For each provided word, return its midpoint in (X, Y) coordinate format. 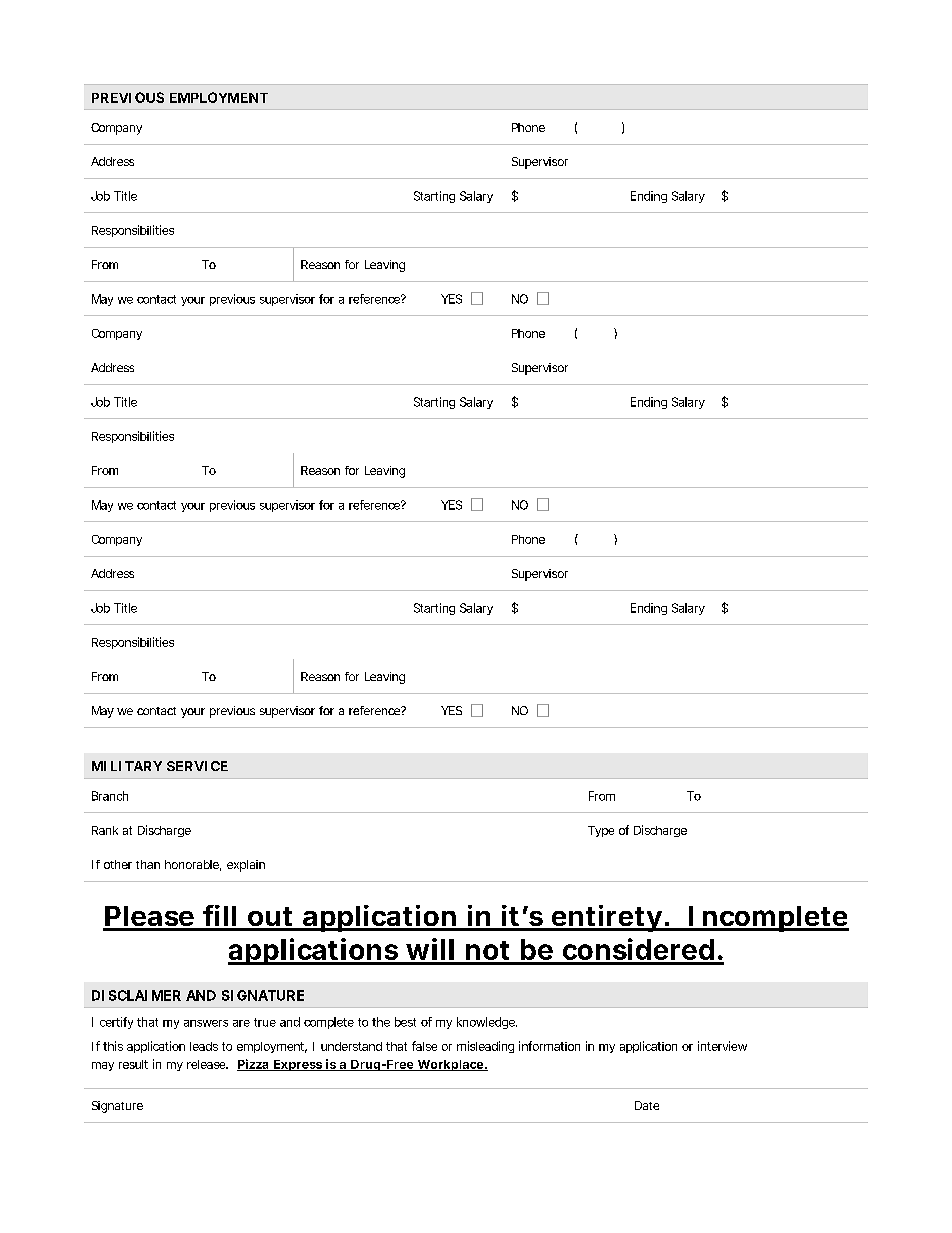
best (405, 1022)
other (118, 864)
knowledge (487, 1023)
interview (722, 1046)
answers (206, 1023)
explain (246, 866)
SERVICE (197, 766)
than (148, 864)
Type (601, 831)
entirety (606, 918)
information (549, 1046)
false (424, 1046)
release (207, 1064)
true (265, 1022)
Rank (105, 830)
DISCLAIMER (136, 995)
